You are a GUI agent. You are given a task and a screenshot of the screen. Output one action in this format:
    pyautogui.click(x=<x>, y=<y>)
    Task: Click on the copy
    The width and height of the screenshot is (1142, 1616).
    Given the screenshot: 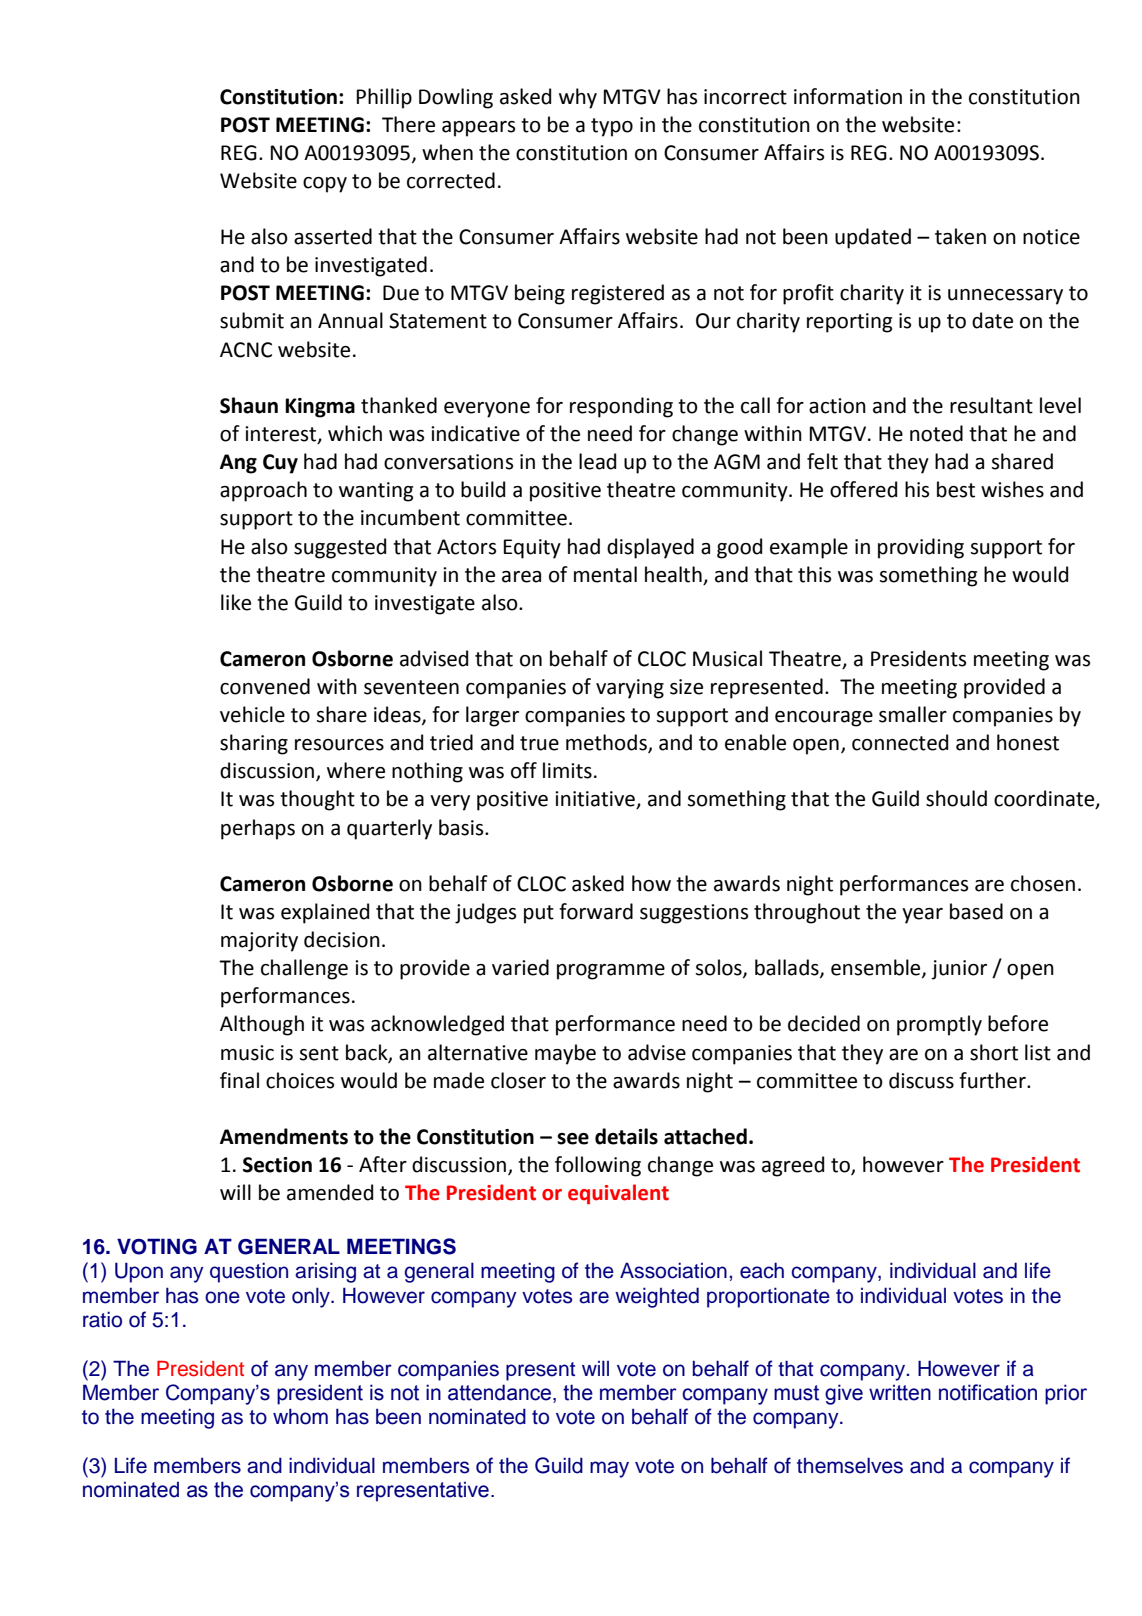 What is the action you would take?
    pyautogui.click(x=325, y=185)
